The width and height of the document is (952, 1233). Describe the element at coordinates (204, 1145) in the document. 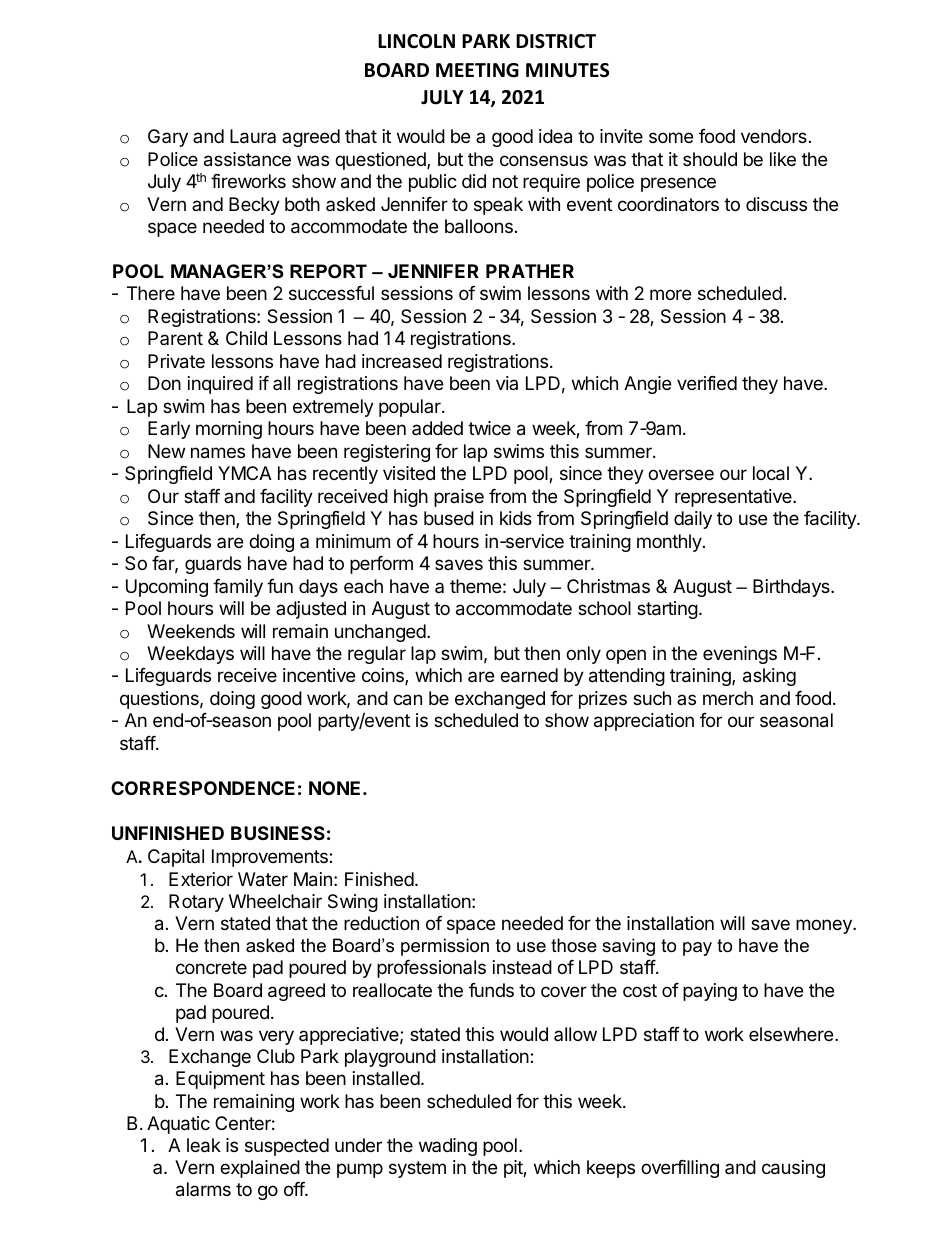

I see `leak` at that location.
